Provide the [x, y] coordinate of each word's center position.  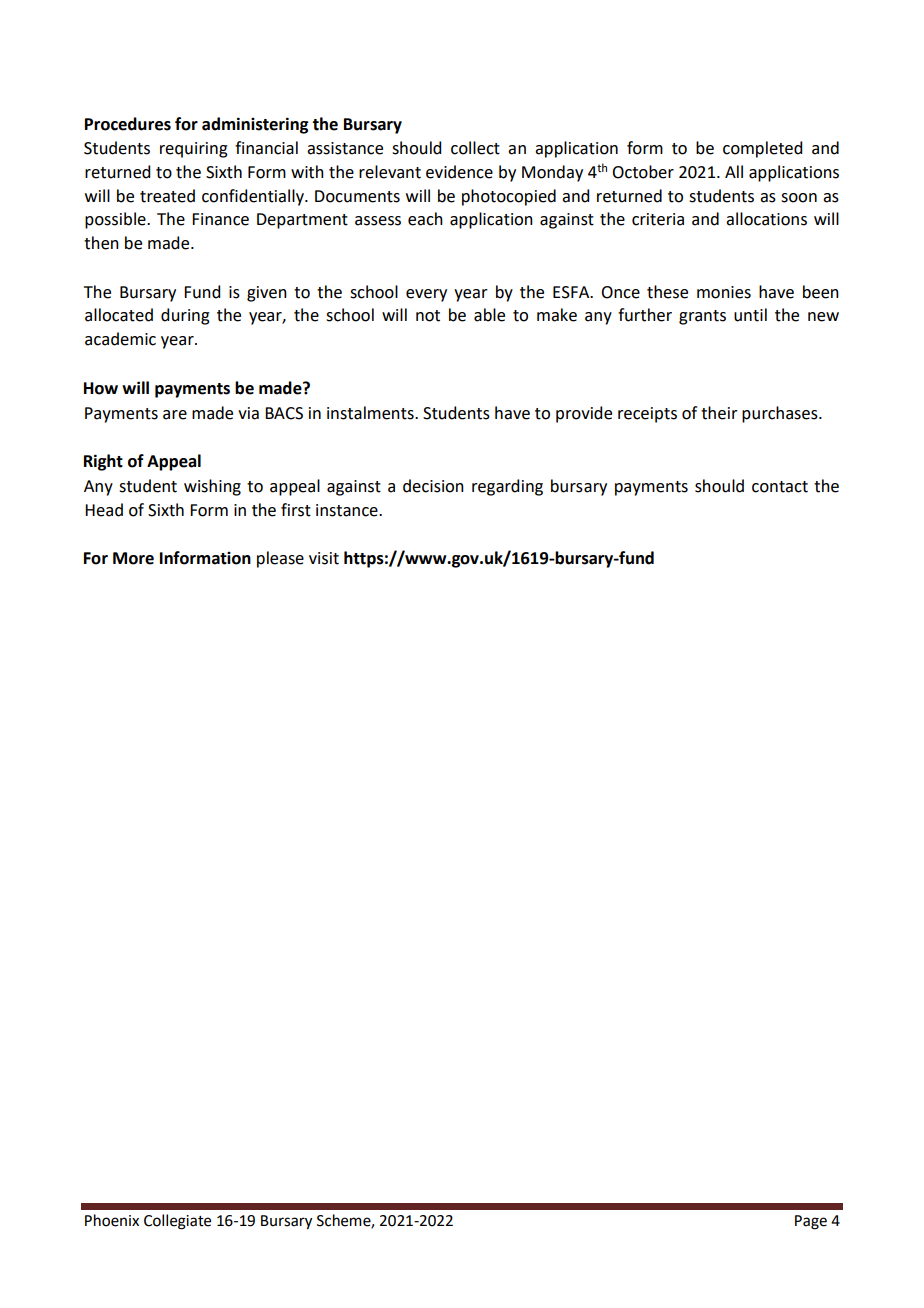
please [280, 559]
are [175, 415]
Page [811, 1222]
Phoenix [112, 1220]
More [133, 558]
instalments [371, 413]
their [719, 413]
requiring [194, 150]
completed [762, 149]
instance [348, 510]
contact [780, 487]
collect [475, 148]
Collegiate [177, 1222]
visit [324, 558]
